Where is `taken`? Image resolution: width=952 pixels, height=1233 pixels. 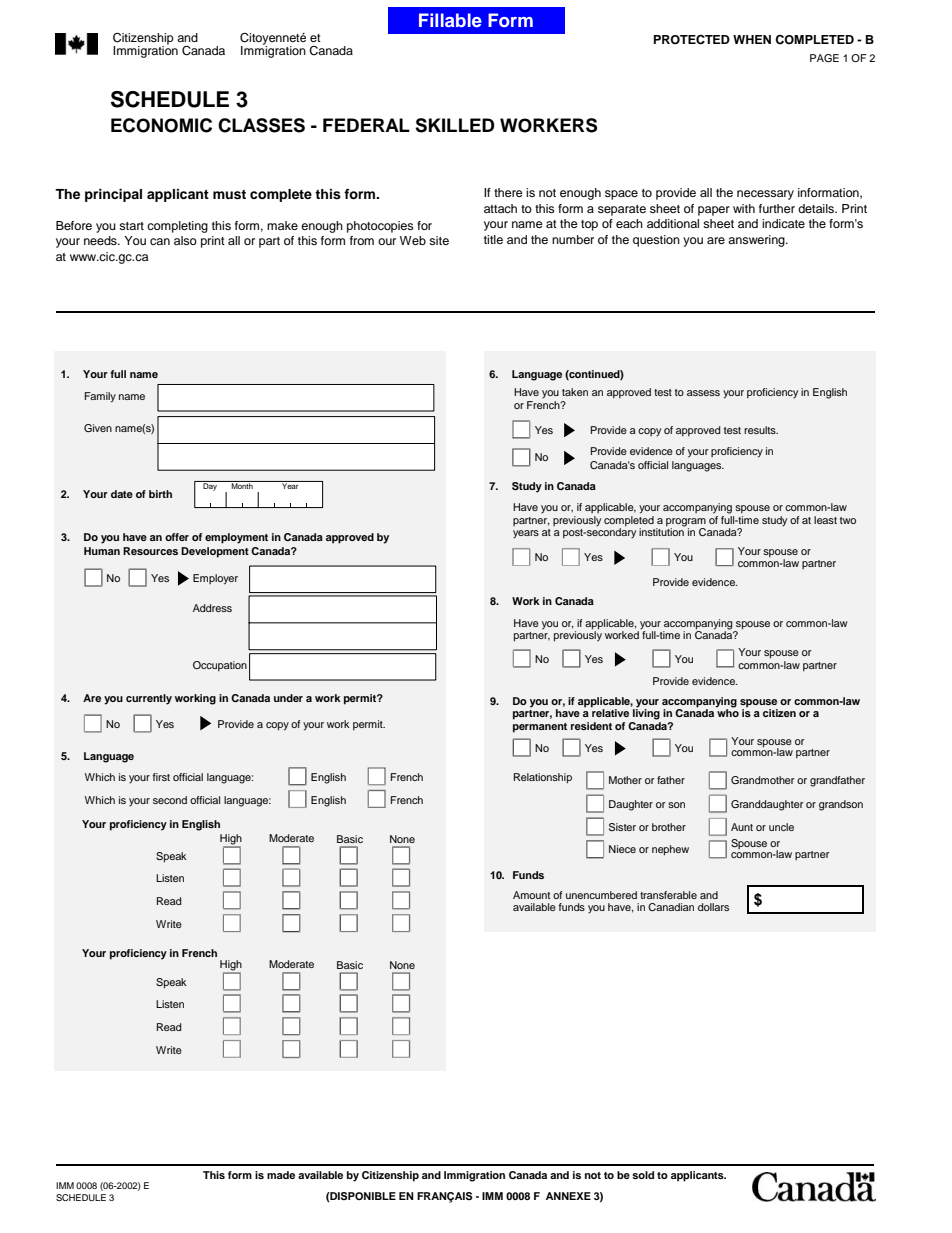 taken is located at coordinates (575, 392).
